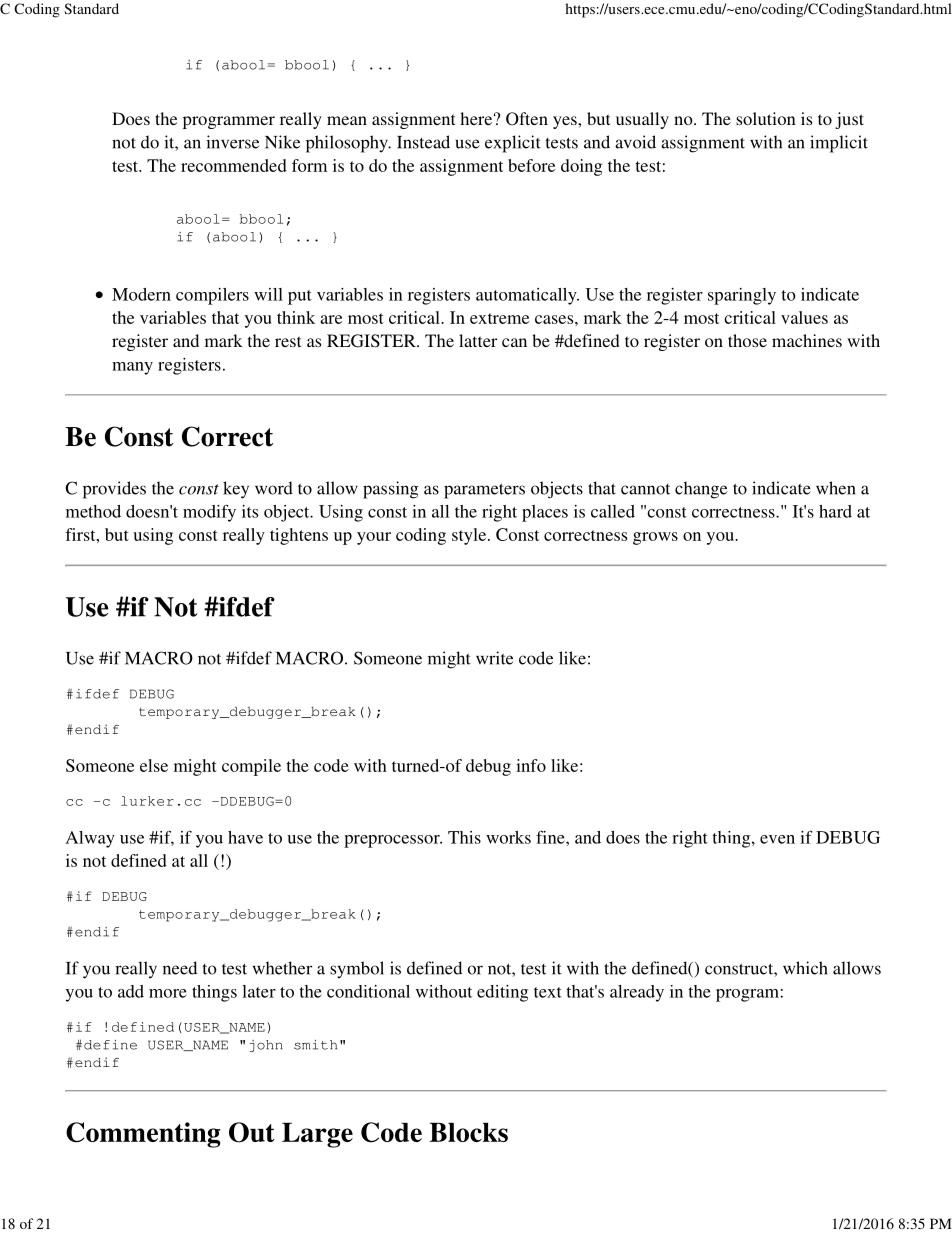 The width and height of the page is (952, 1233). What do you see at coordinates (494, 658) in the page?
I see `write` at bounding box center [494, 658].
